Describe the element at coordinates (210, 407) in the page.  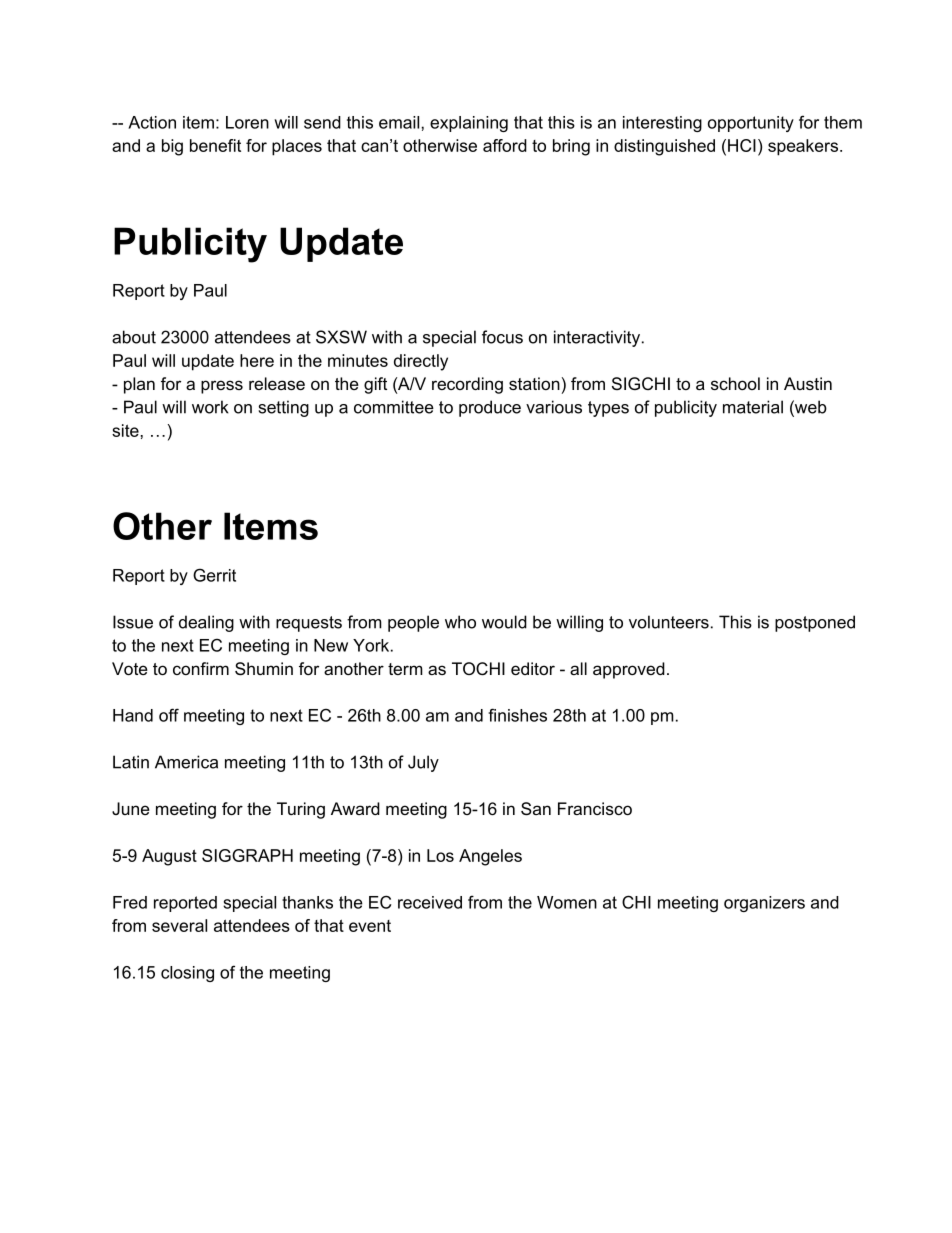
I see `work` at that location.
